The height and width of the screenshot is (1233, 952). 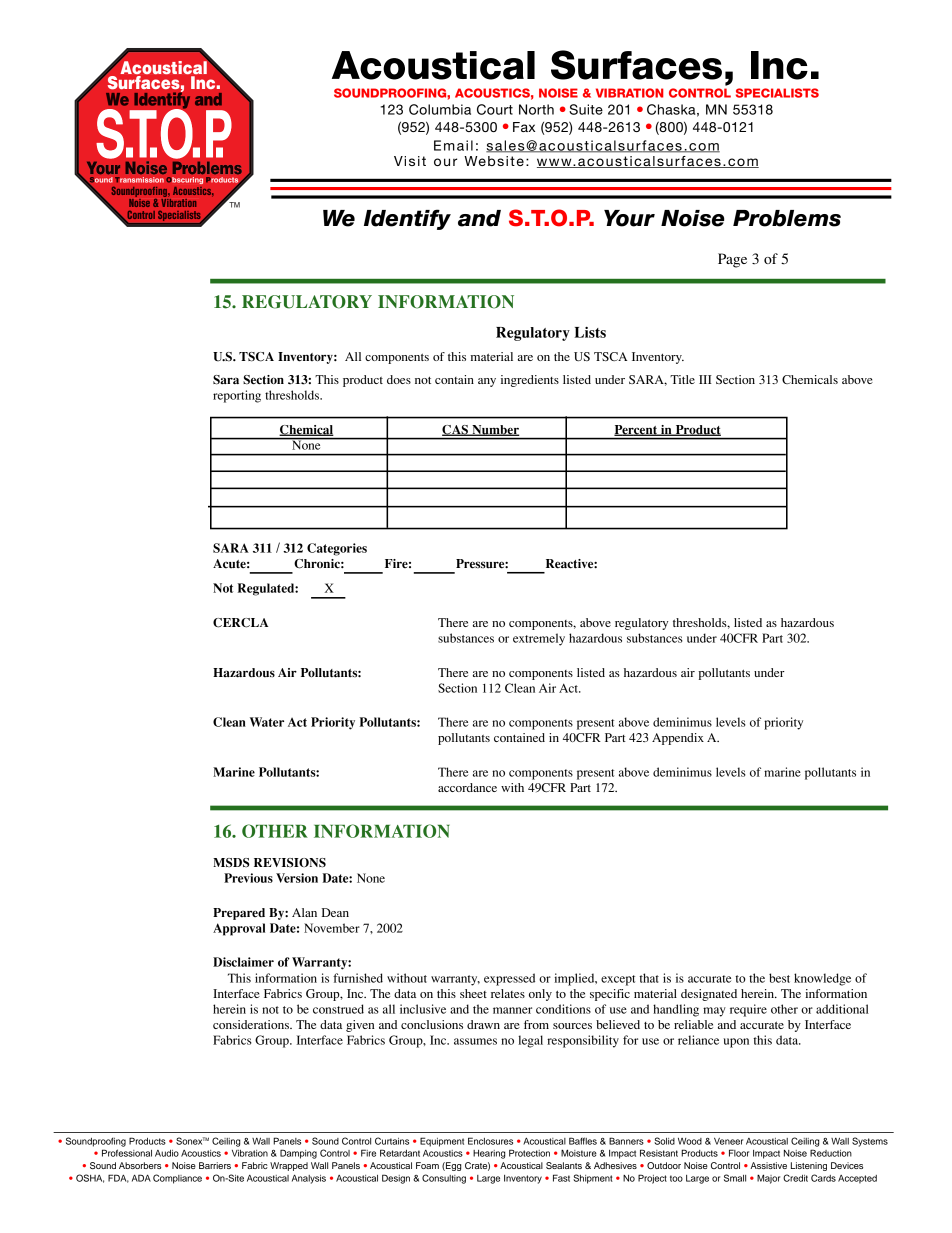 What do you see at coordinates (487, 382) in the screenshot?
I see `any` at bounding box center [487, 382].
